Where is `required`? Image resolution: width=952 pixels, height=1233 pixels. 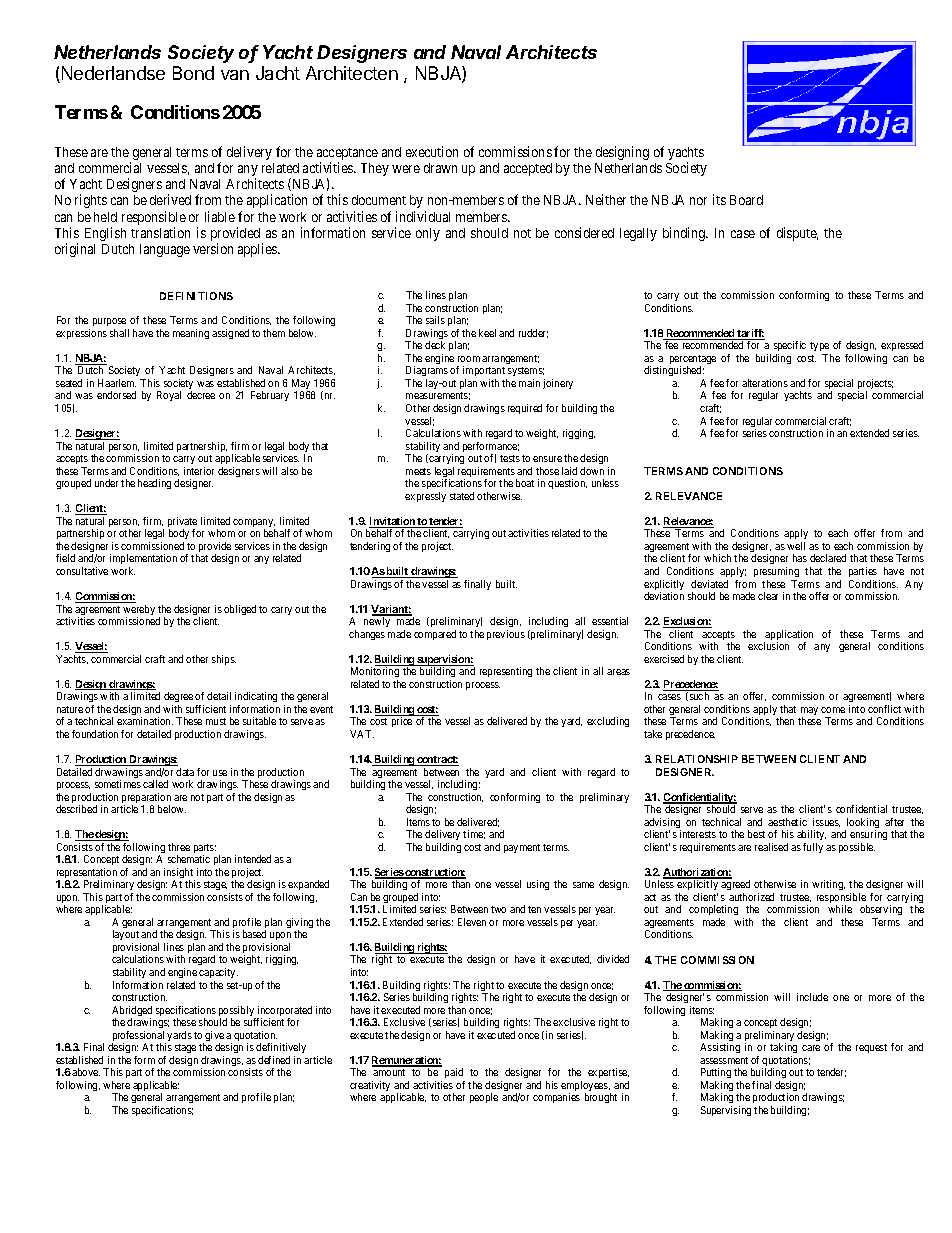
required is located at coordinates (525, 409).
